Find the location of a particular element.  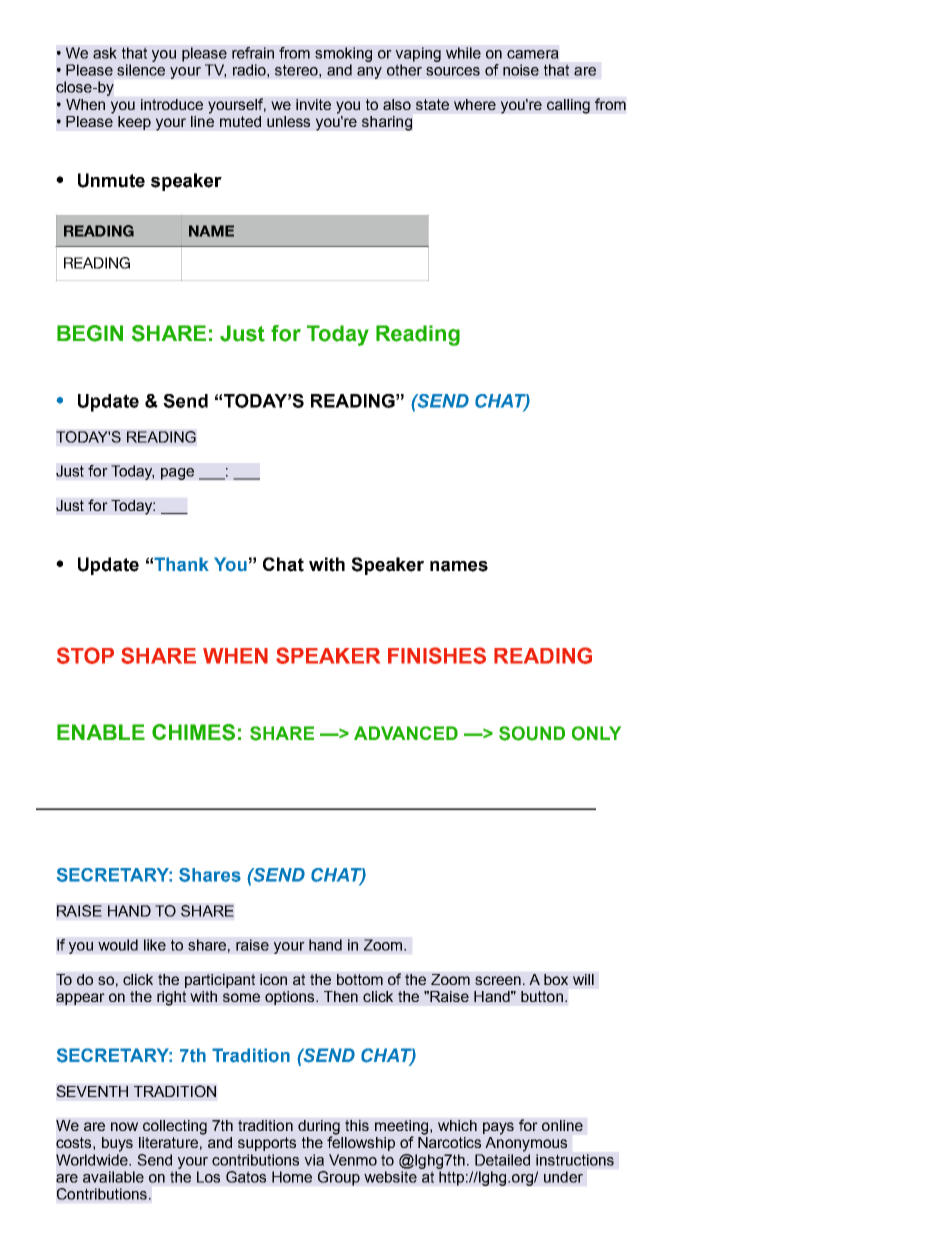

now is located at coordinates (124, 1126).
